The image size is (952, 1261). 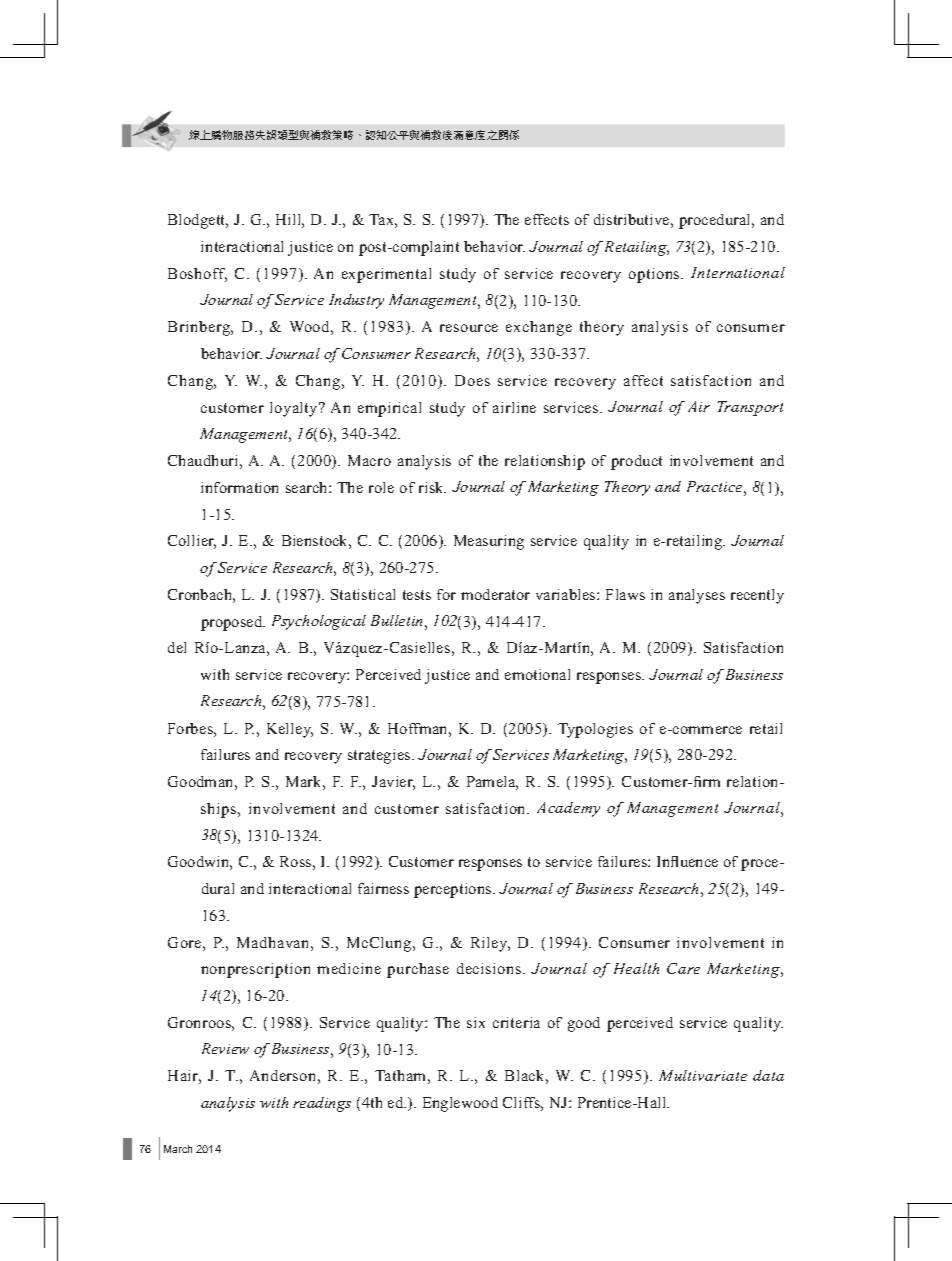 What do you see at coordinates (537, 674) in the screenshot?
I see `emotional` at bounding box center [537, 674].
